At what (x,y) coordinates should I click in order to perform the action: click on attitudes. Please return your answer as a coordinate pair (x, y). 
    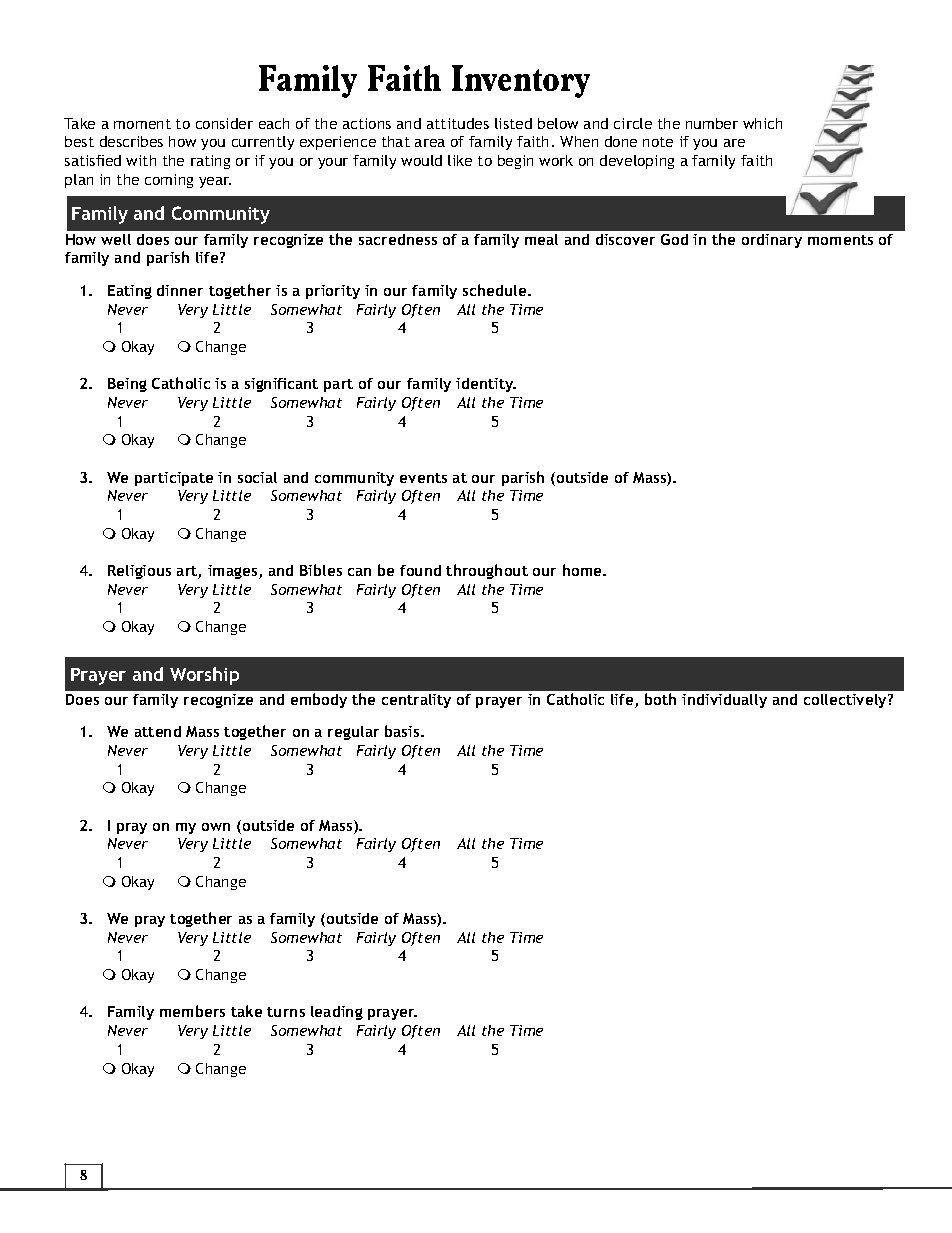
    Looking at the image, I should click on (458, 123).
